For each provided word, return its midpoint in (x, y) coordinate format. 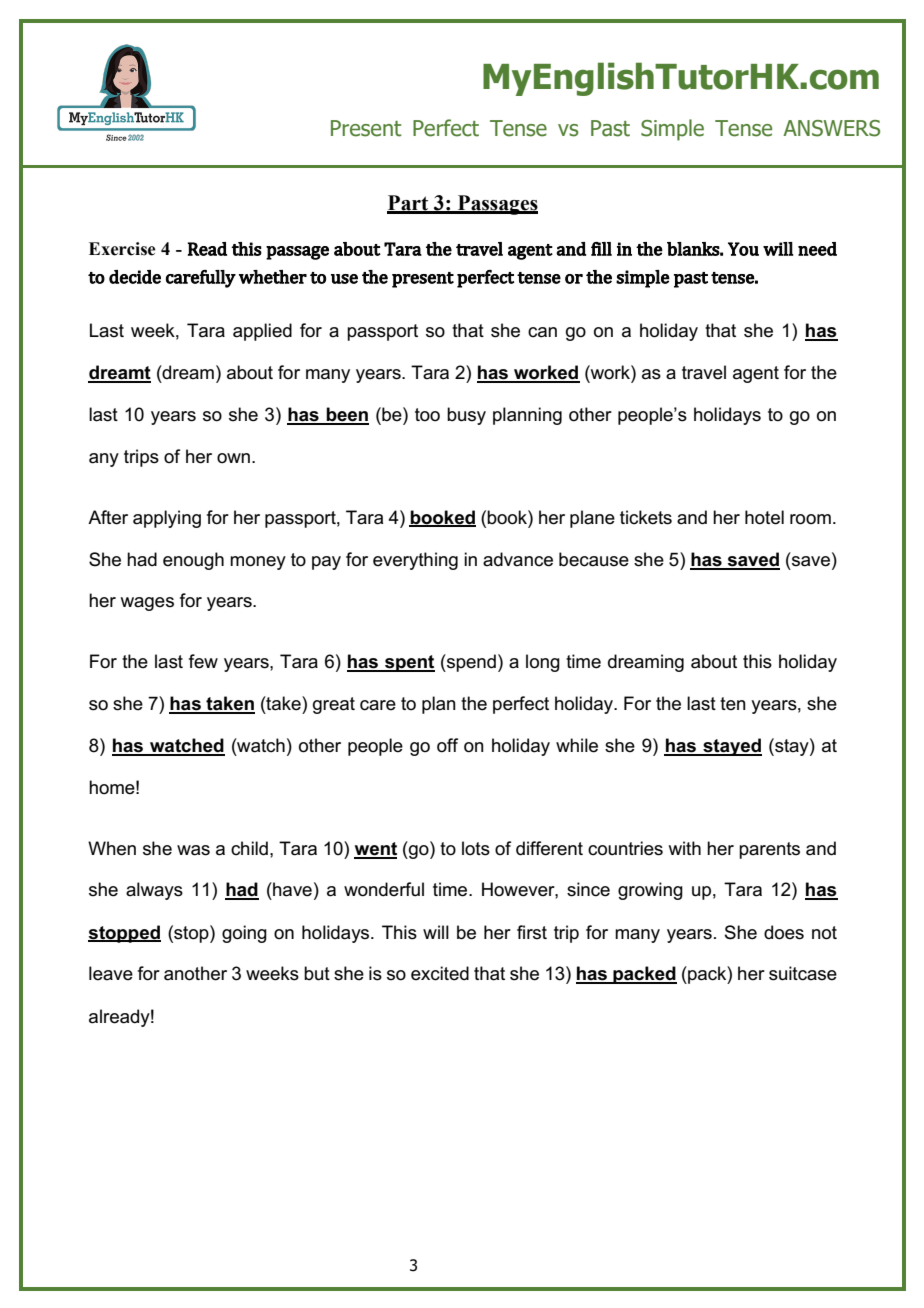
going (244, 934)
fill (601, 249)
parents (769, 850)
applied (262, 332)
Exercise (122, 249)
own (233, 458)
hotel (764, 517)
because (594, 559)
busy (466, 416)
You (743, 249)
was (193, 850)
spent (409, 663)
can (542, 332)
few (203, 661)
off (447, 745)
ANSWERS (831, 128)
